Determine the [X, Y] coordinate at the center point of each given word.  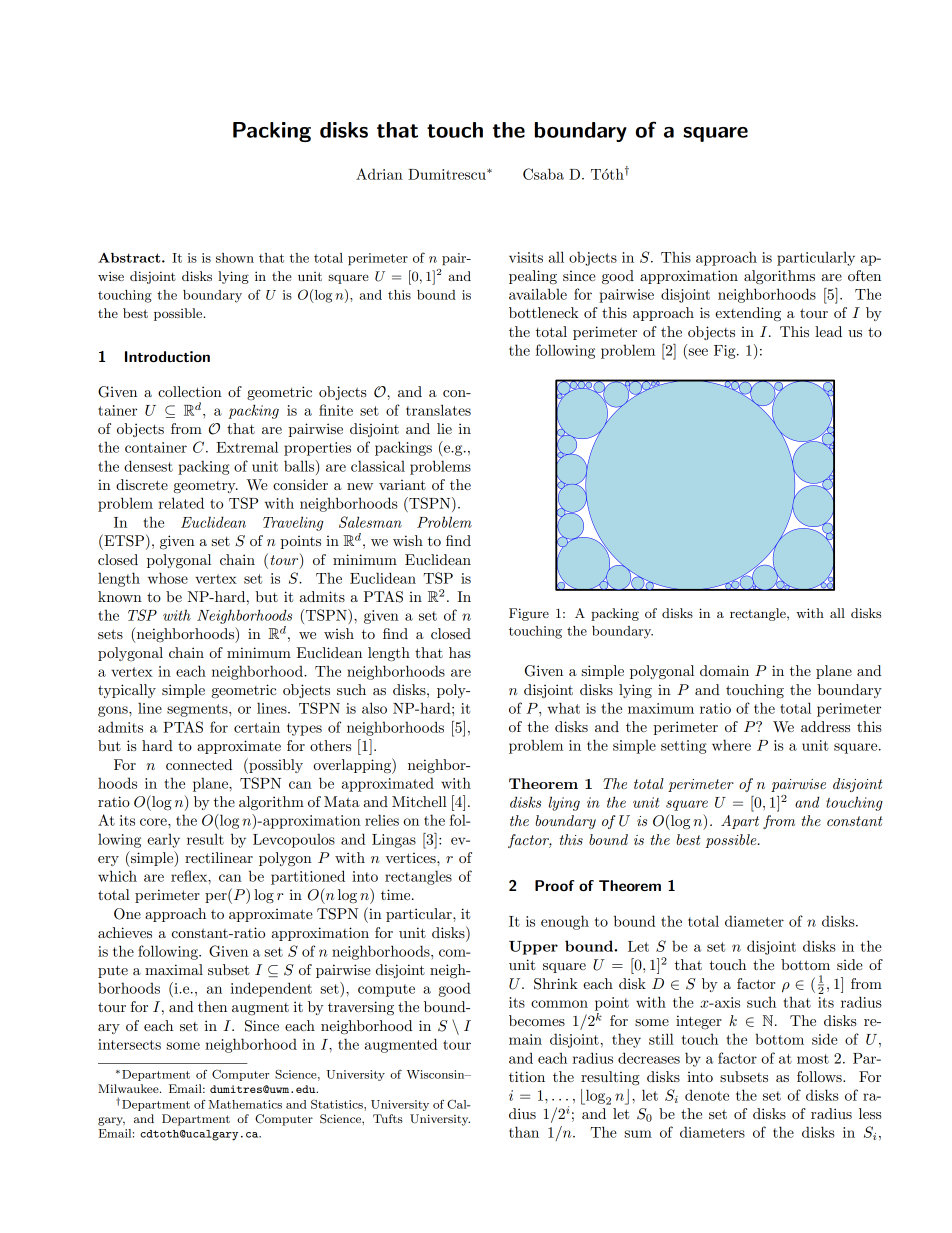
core [154, 822]
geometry [206, 487]
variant [402, 485]
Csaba [543, 174]
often [864, 275]
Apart [740, 822]
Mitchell [419, 801]
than [524, 1132]
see [697, 353]
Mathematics [245, 1104]
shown [235, 258]
